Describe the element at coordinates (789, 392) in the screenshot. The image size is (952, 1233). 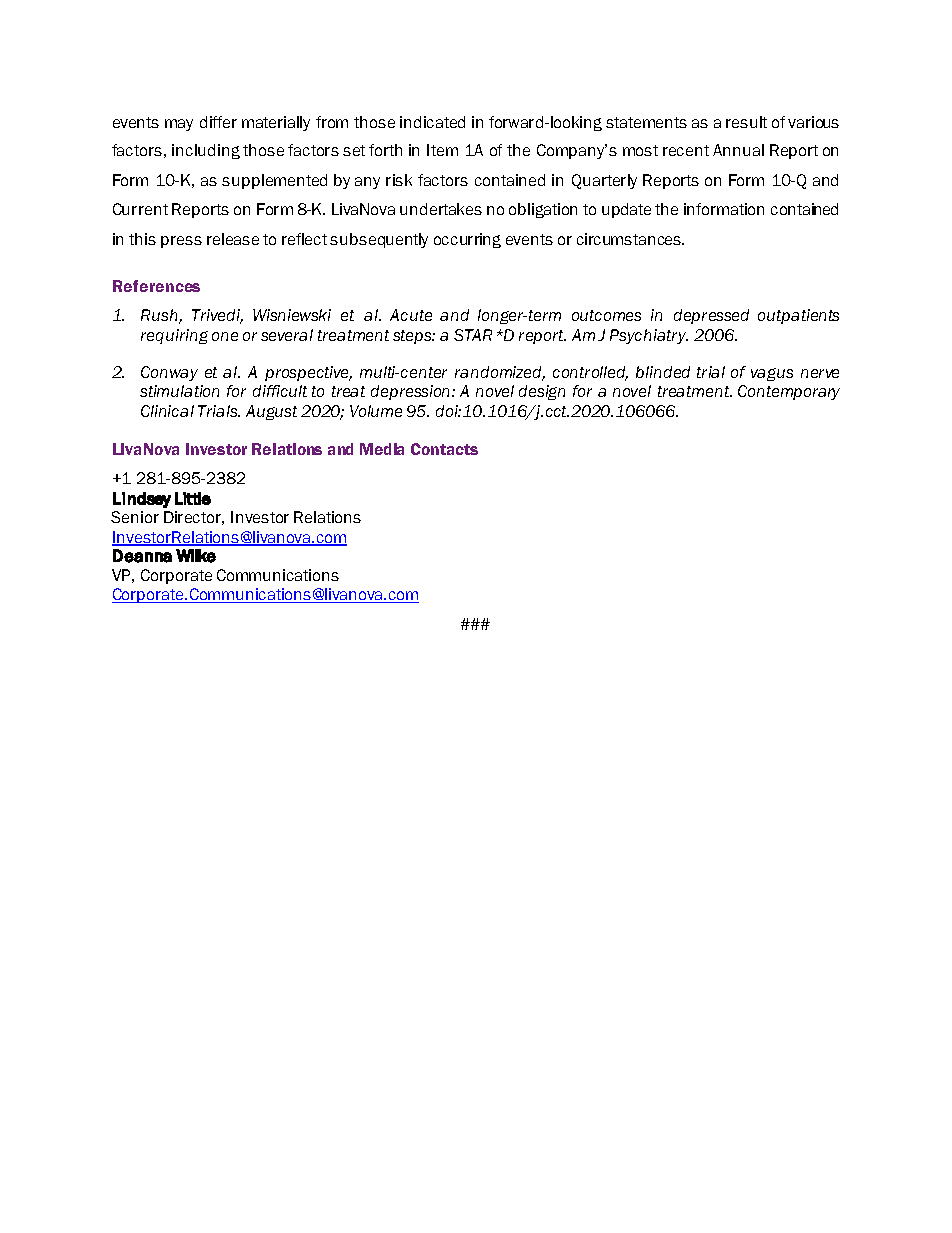
I see `Contemporary` at that location.
